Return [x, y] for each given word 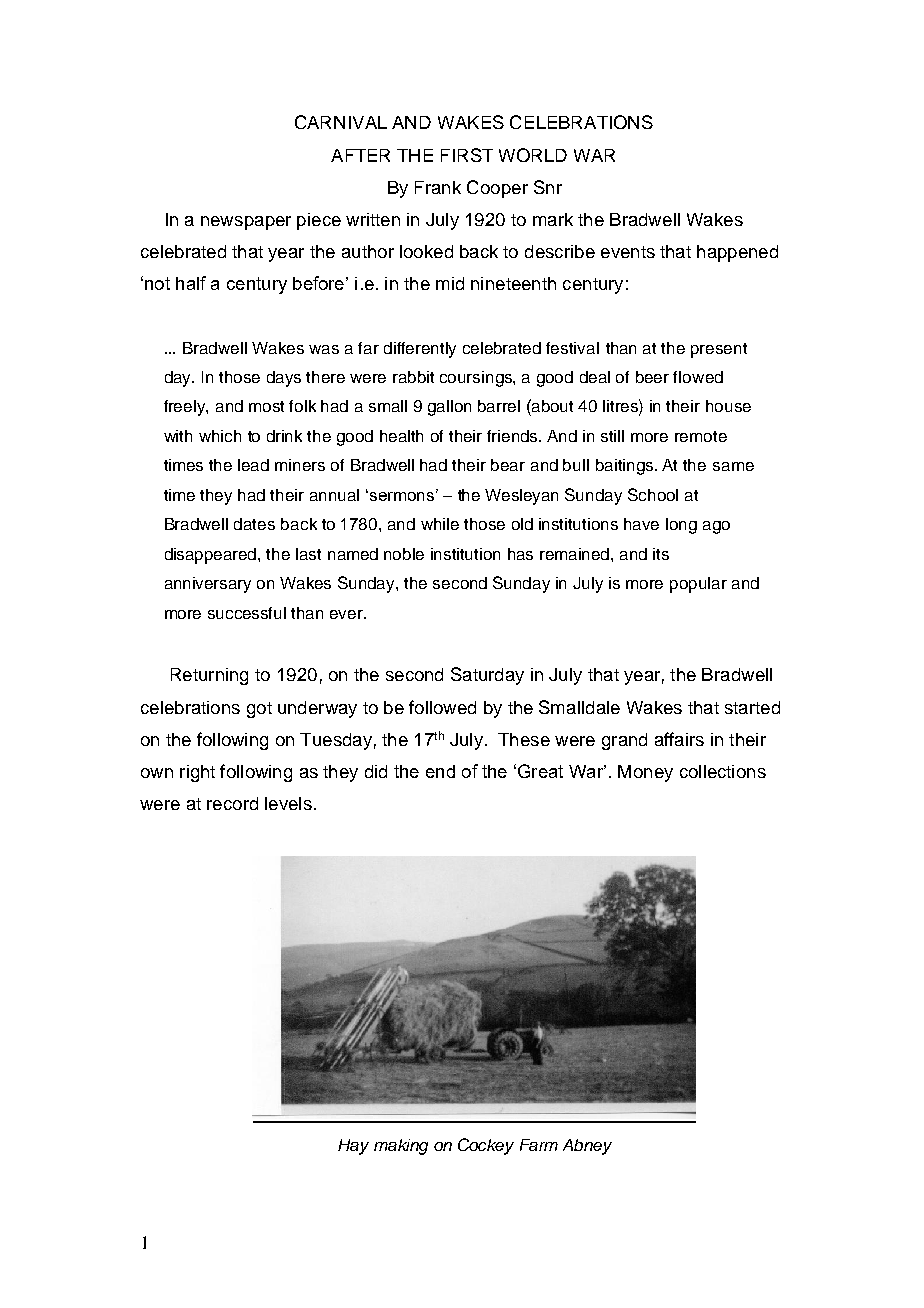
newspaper [246, 223]
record [232, 803]
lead [253, 465]
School [653, 494]
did [376, 771]
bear [508, 465]
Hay [353, 1147]
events [628, 252]
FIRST [467, 155]
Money [645, 773]
